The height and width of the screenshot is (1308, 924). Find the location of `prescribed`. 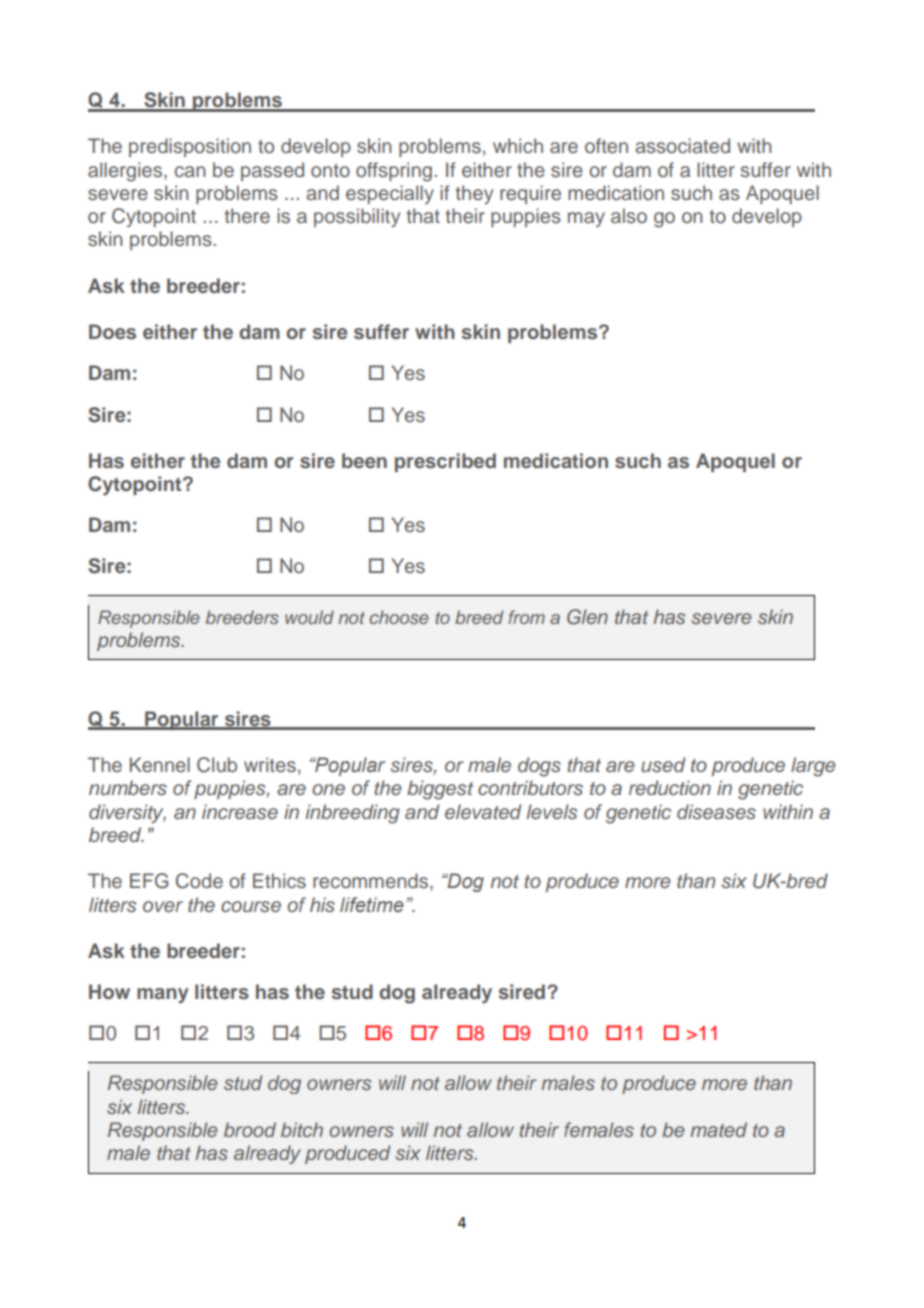

prescribed is located at coordinates (445, 462).
